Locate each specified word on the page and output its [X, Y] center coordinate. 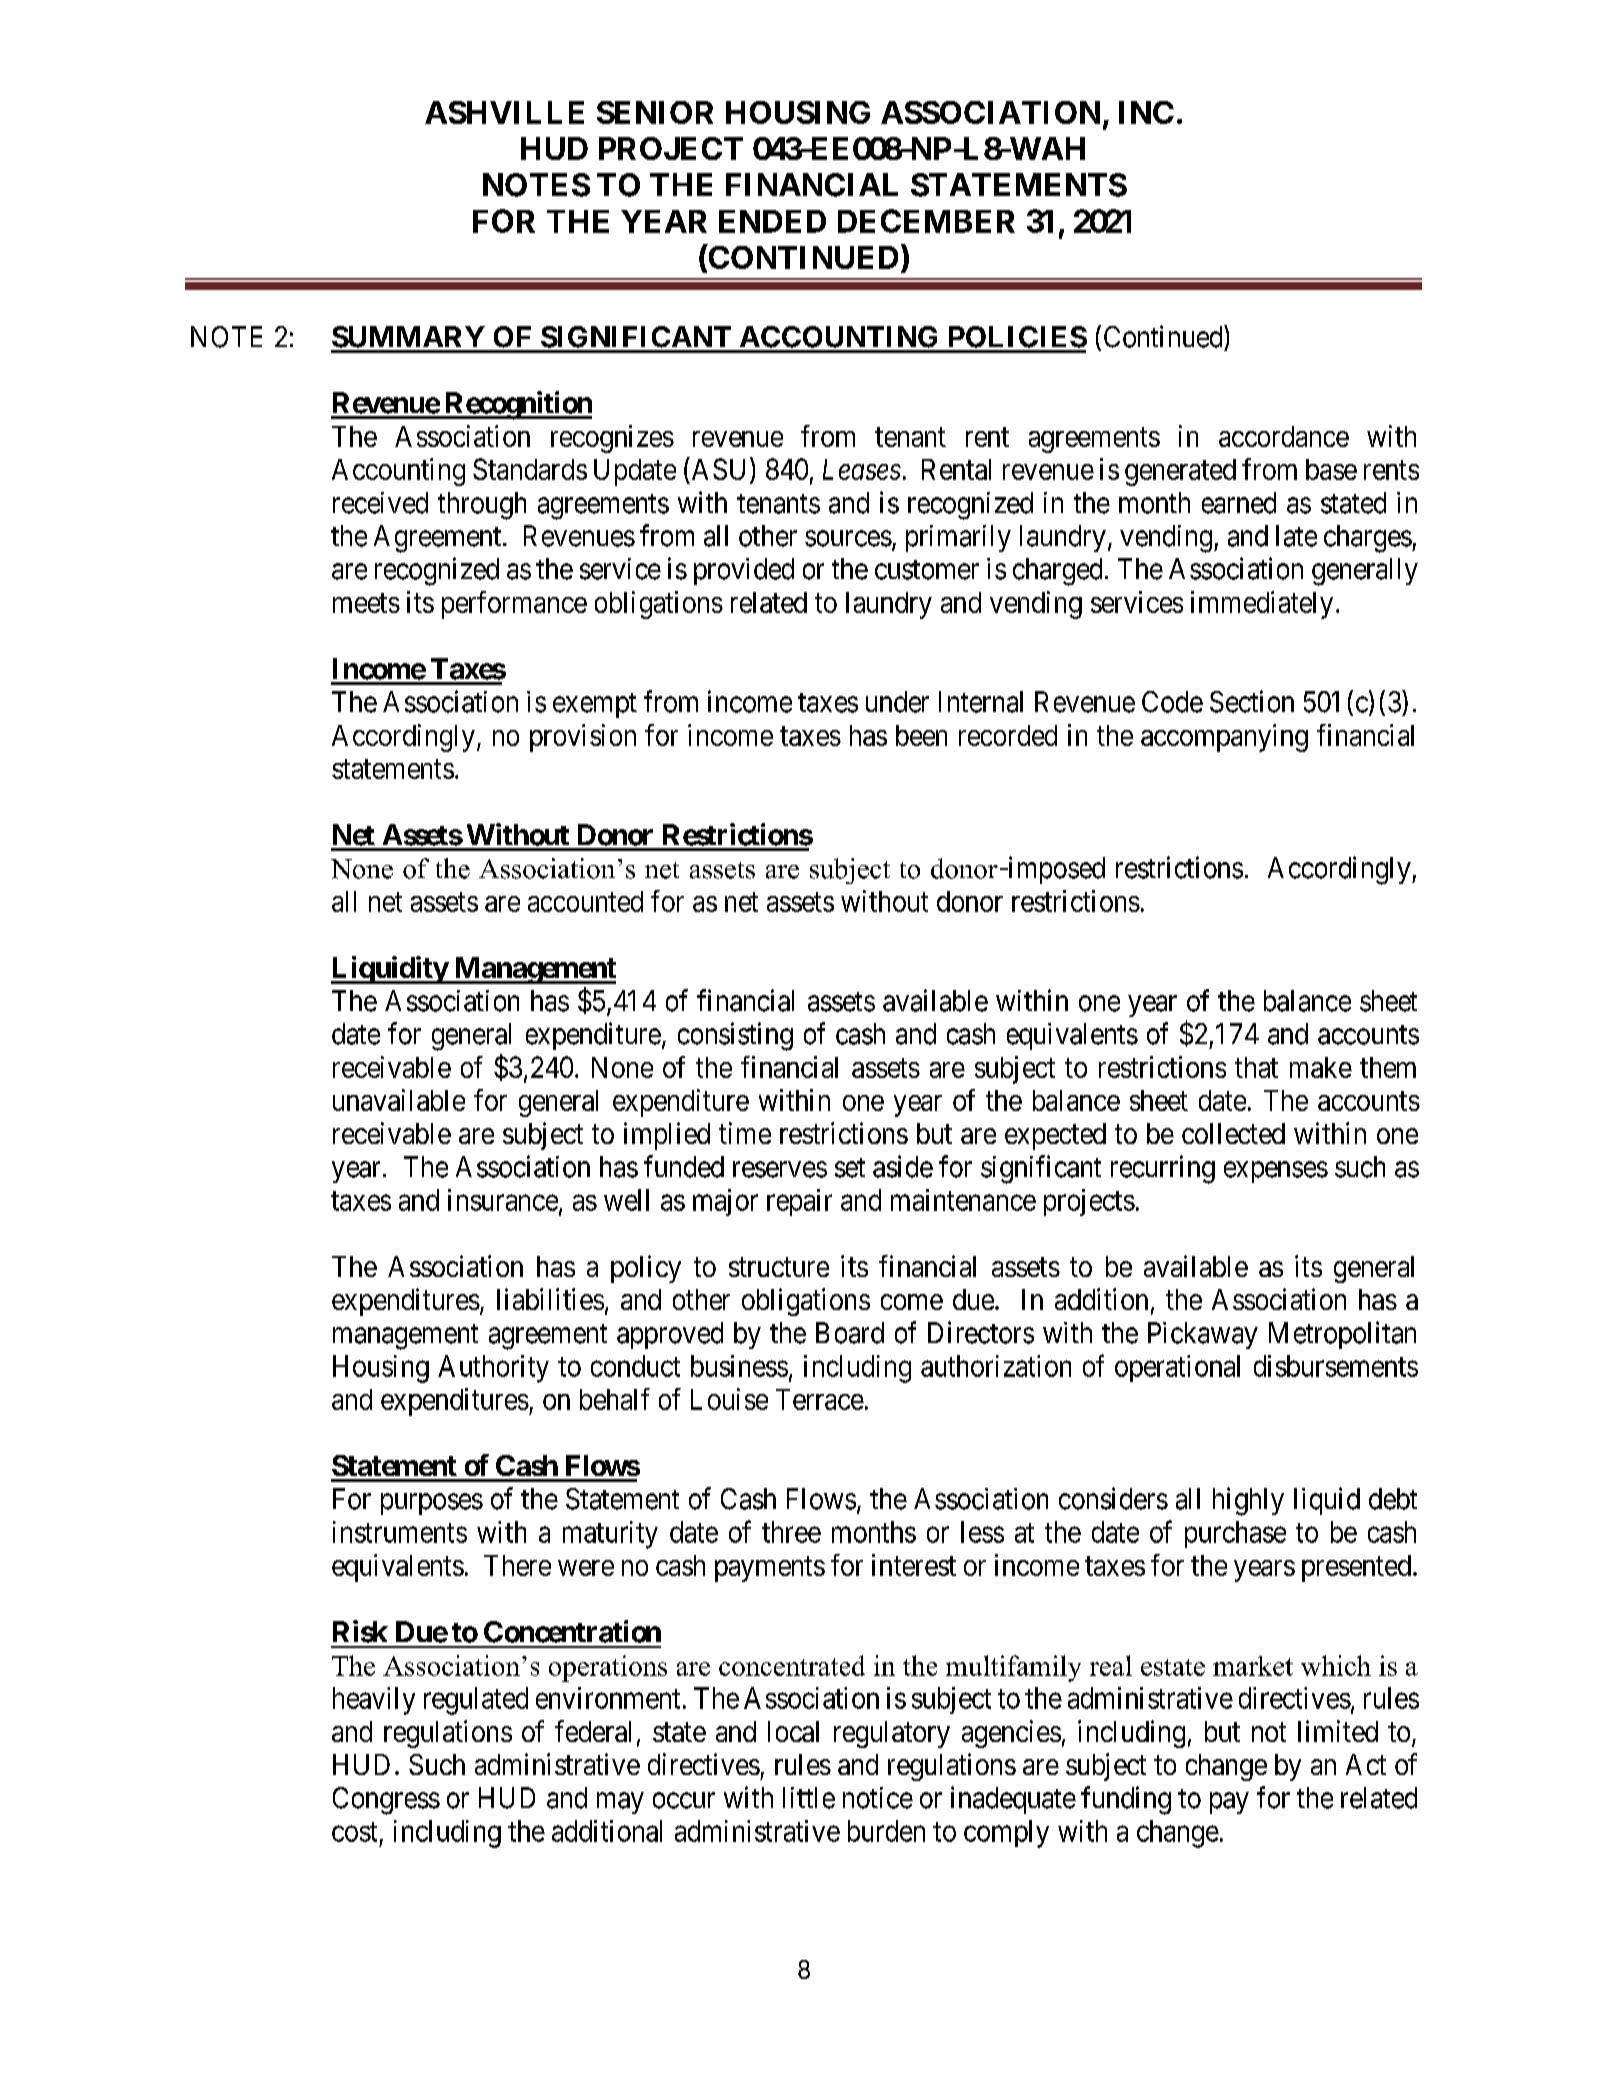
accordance [1284, 436]
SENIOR [655, 112]
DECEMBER [926, 221]
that [1256, 1067]
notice [878, 1798]
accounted [585, 901]
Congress [386, 1801]
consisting [735, 1036]
